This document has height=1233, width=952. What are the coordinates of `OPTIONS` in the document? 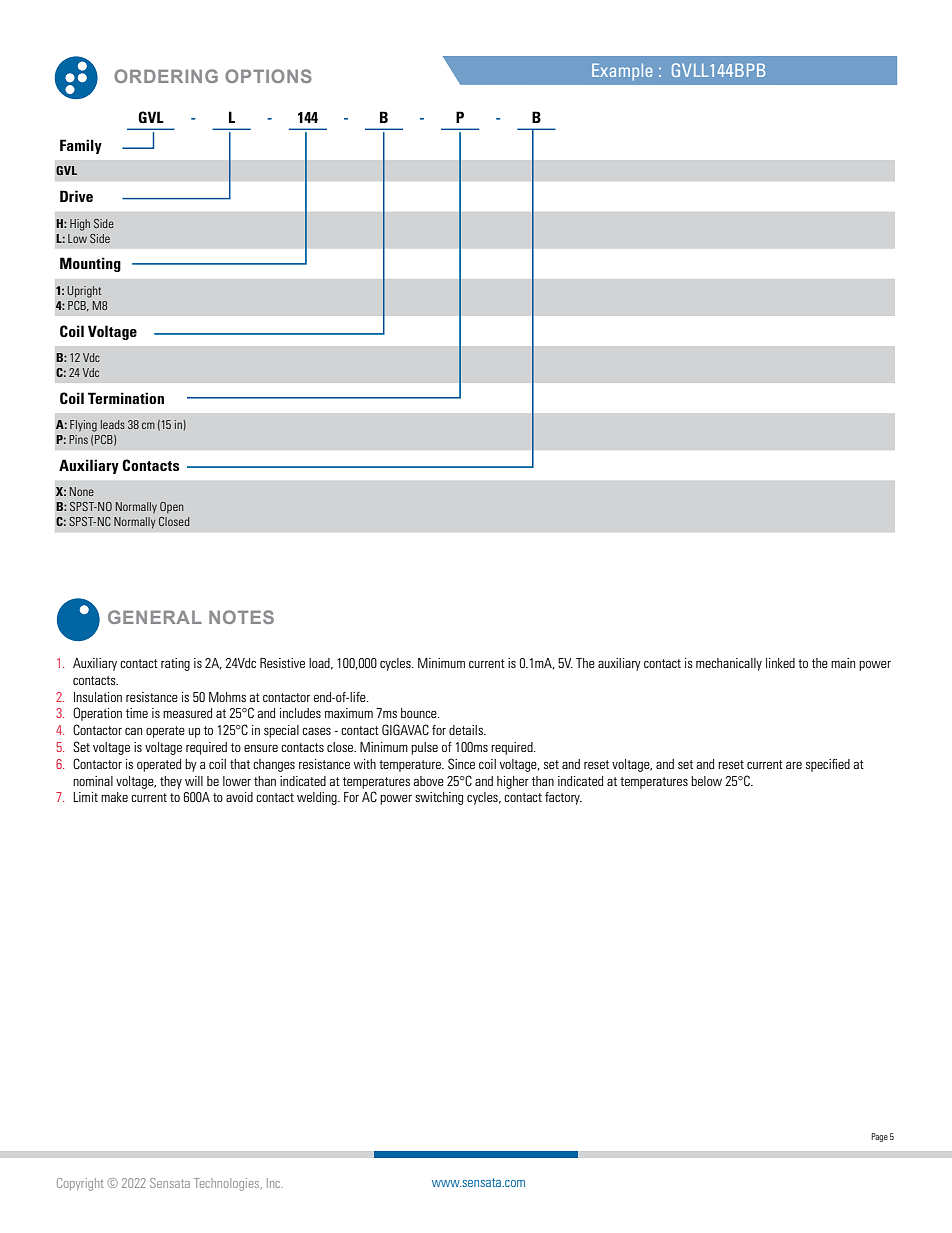 It's located at (268, 76).
